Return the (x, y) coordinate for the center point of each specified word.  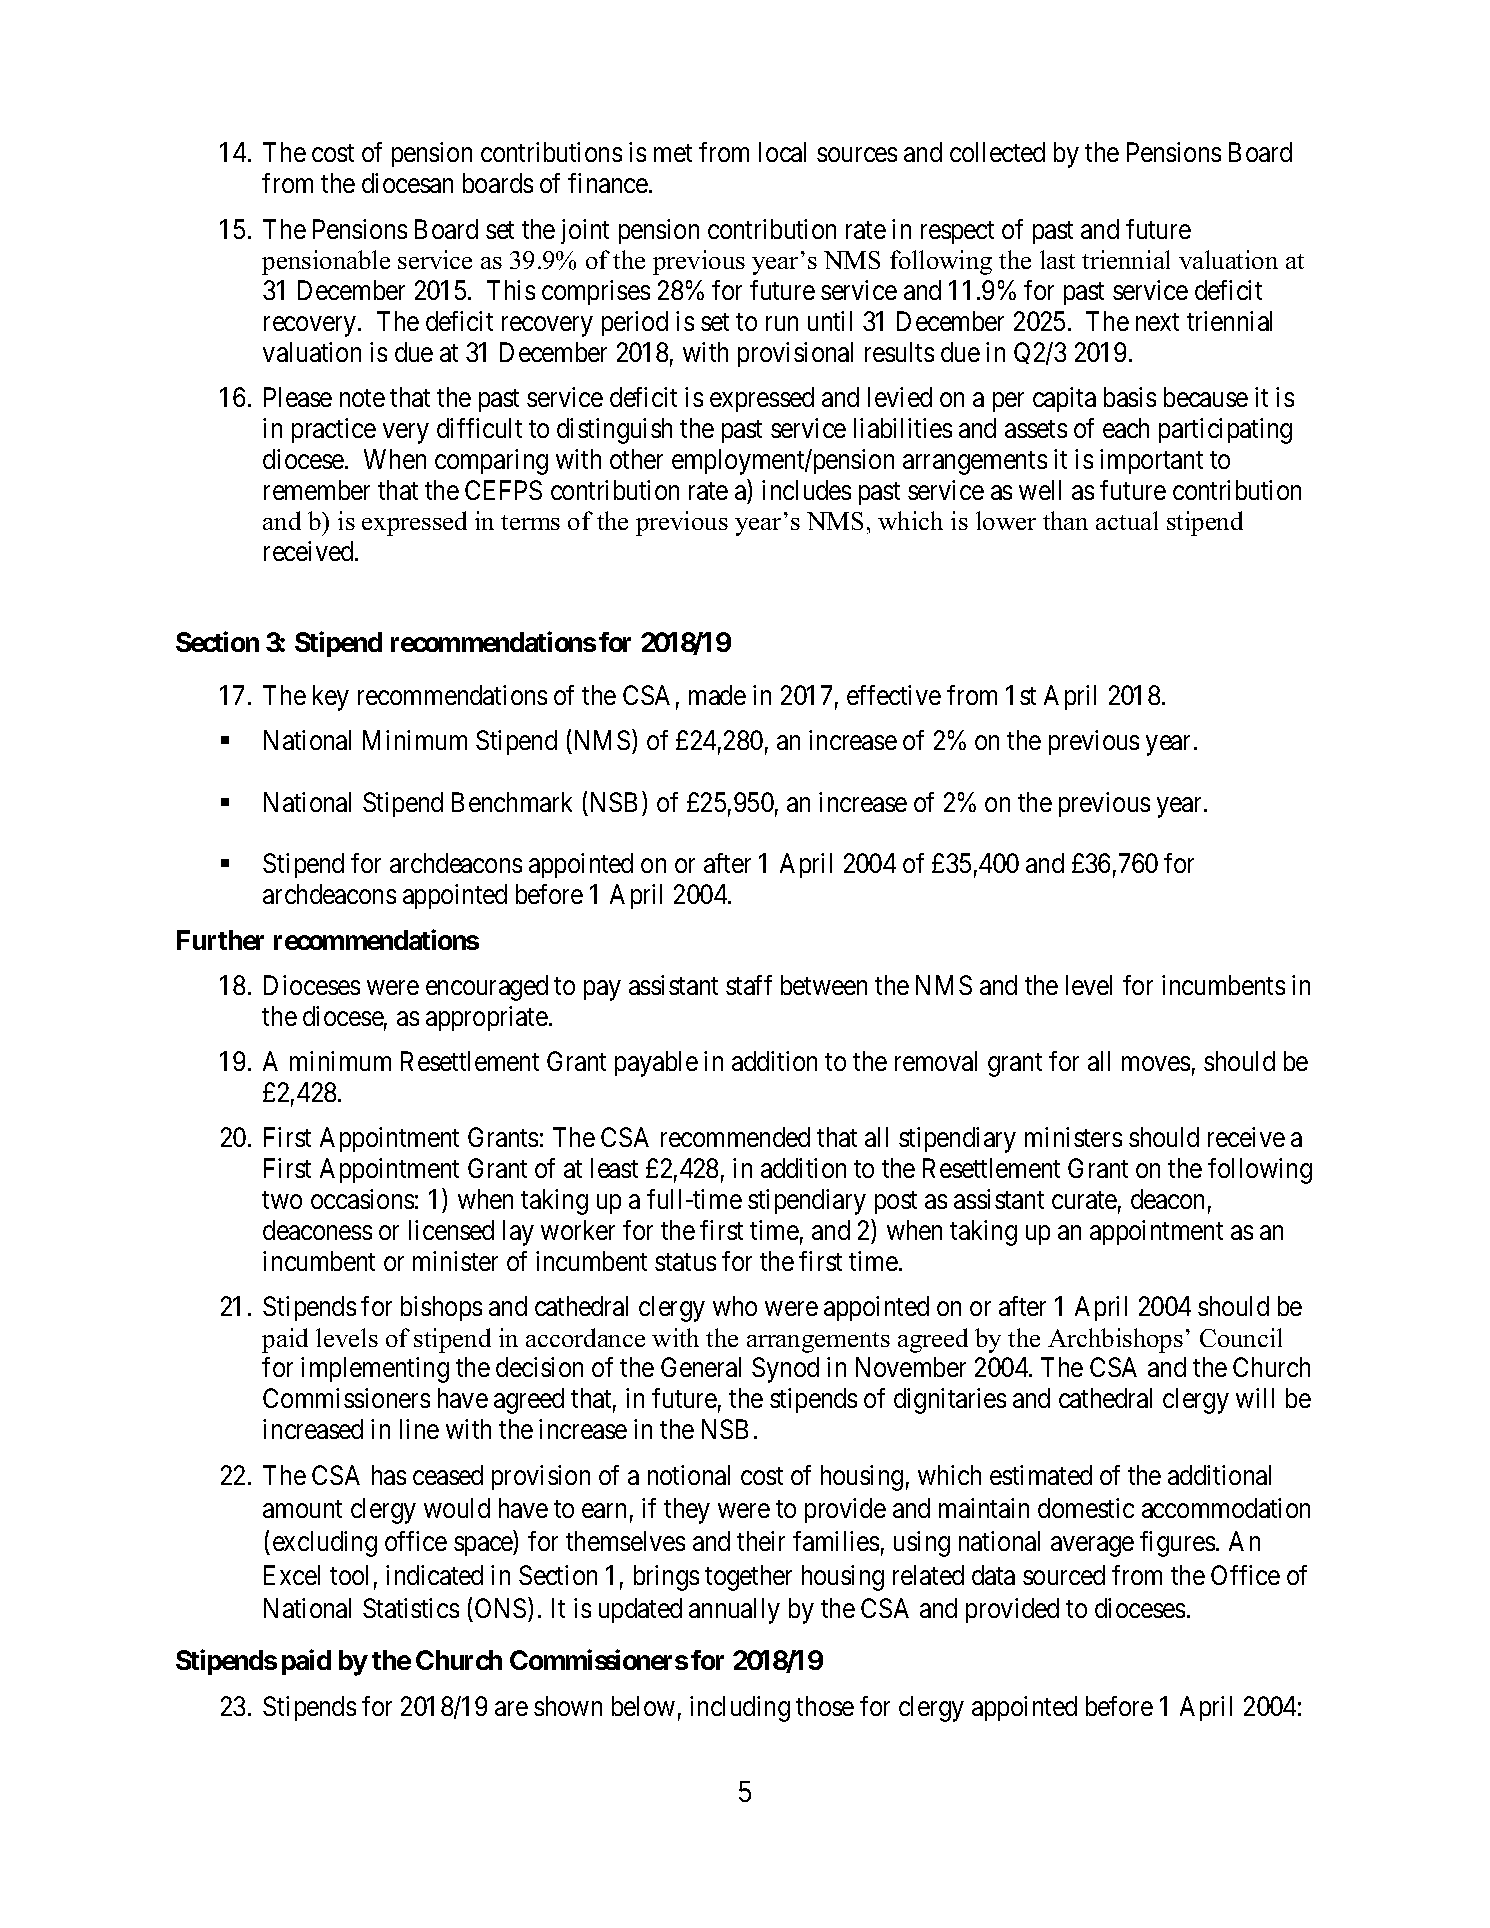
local (782, 152)
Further (220, 940)
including (740, 1709)
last (1057, 259)
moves (1156, 1064)
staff (749, 985)
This (511, 290)
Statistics (411, 1608)
